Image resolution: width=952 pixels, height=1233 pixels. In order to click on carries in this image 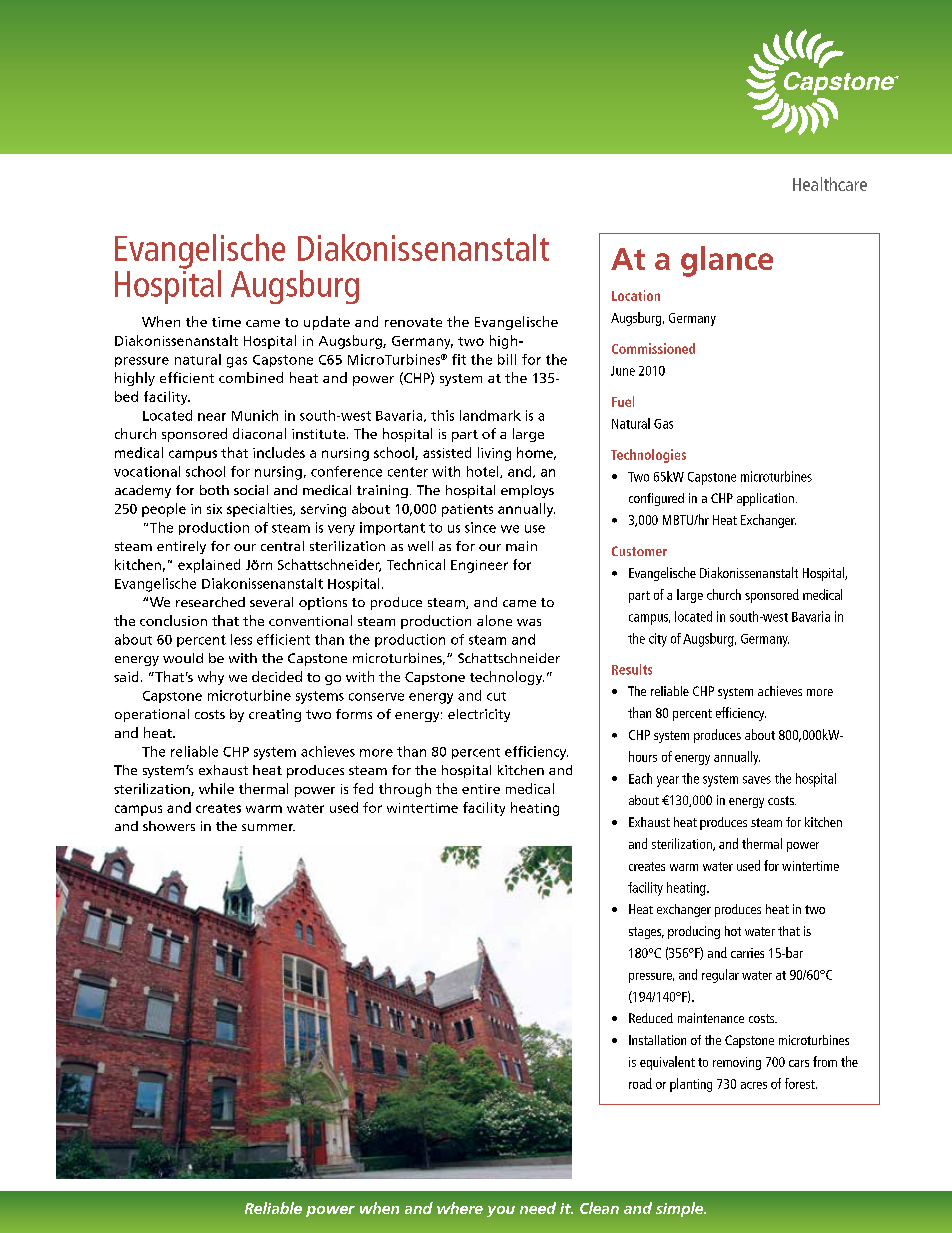, I will do `click(747, 953)`.
